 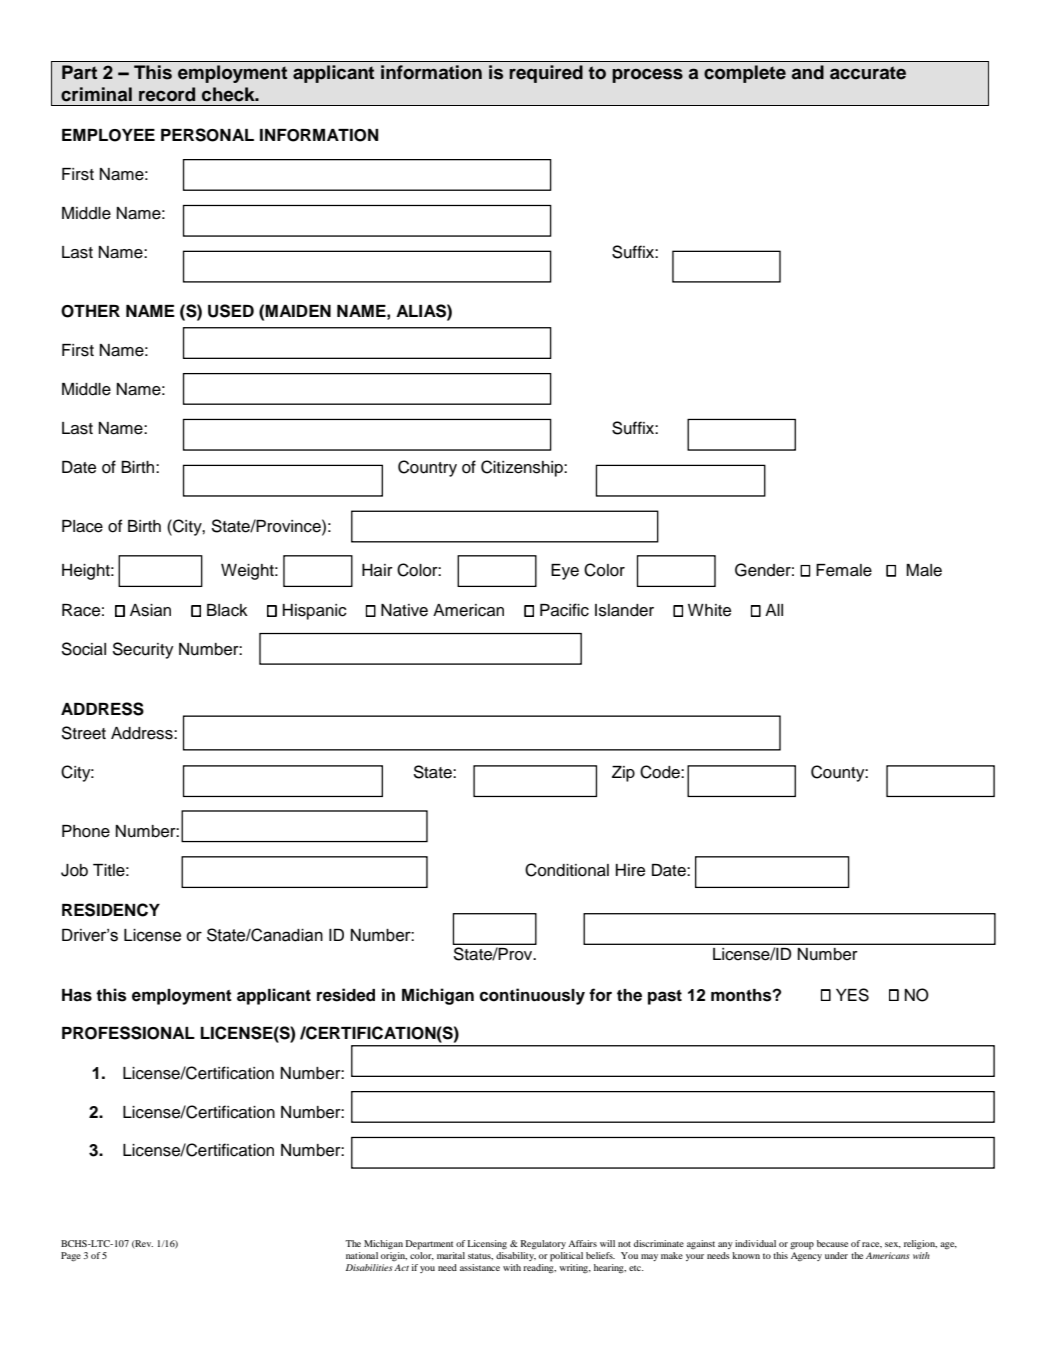 What do you see at coordinates (774, 610) in the screenshot?
I see `All` at bounding box center [774, 610].
